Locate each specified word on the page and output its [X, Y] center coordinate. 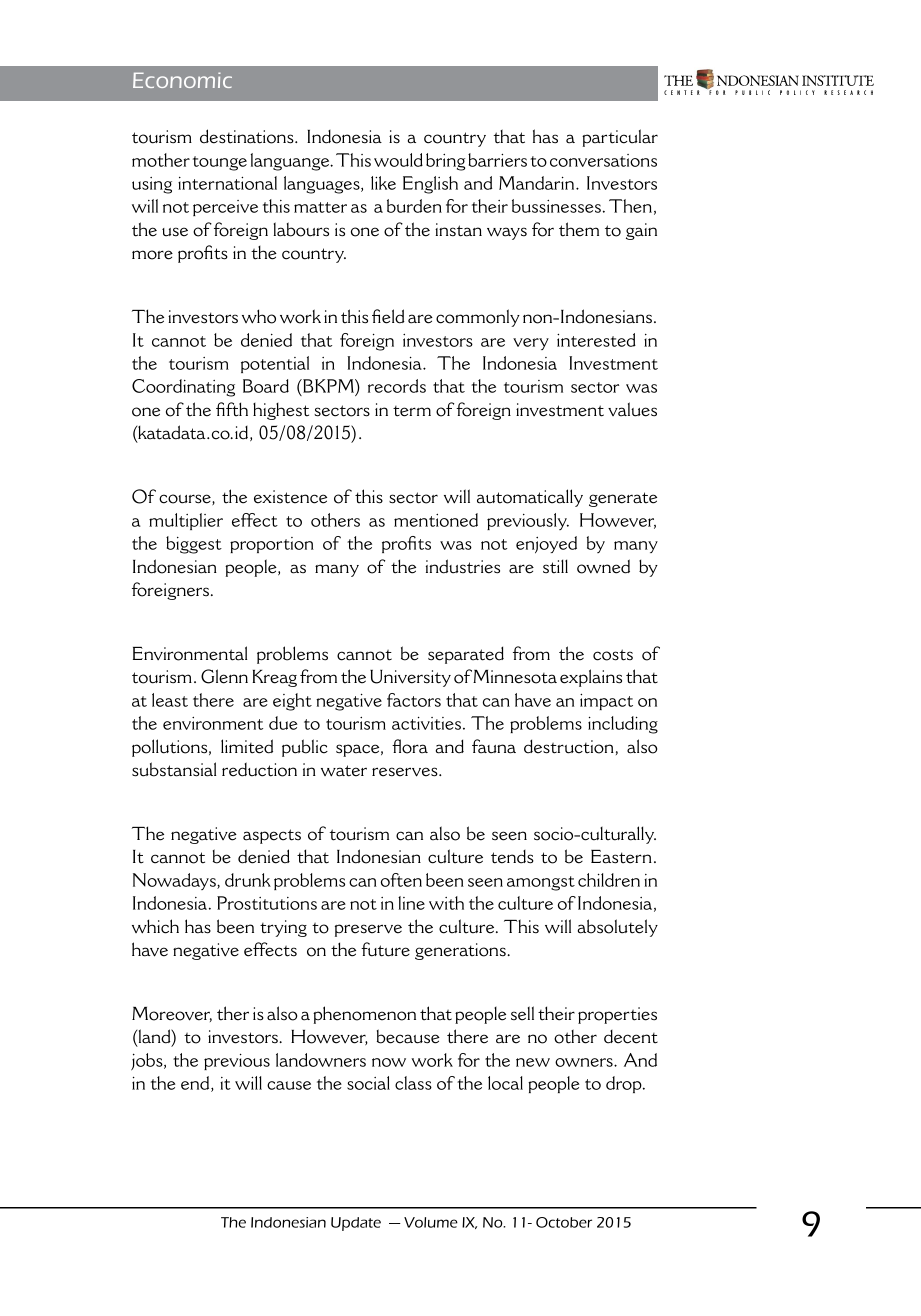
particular [620, 138]
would [398, 160]
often [401, 880]
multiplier [186, 521]
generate [623, 499]
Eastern [621, 857]
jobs [148, 1062]
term [412, 411]
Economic [182, 80]
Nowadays [175, 881]
